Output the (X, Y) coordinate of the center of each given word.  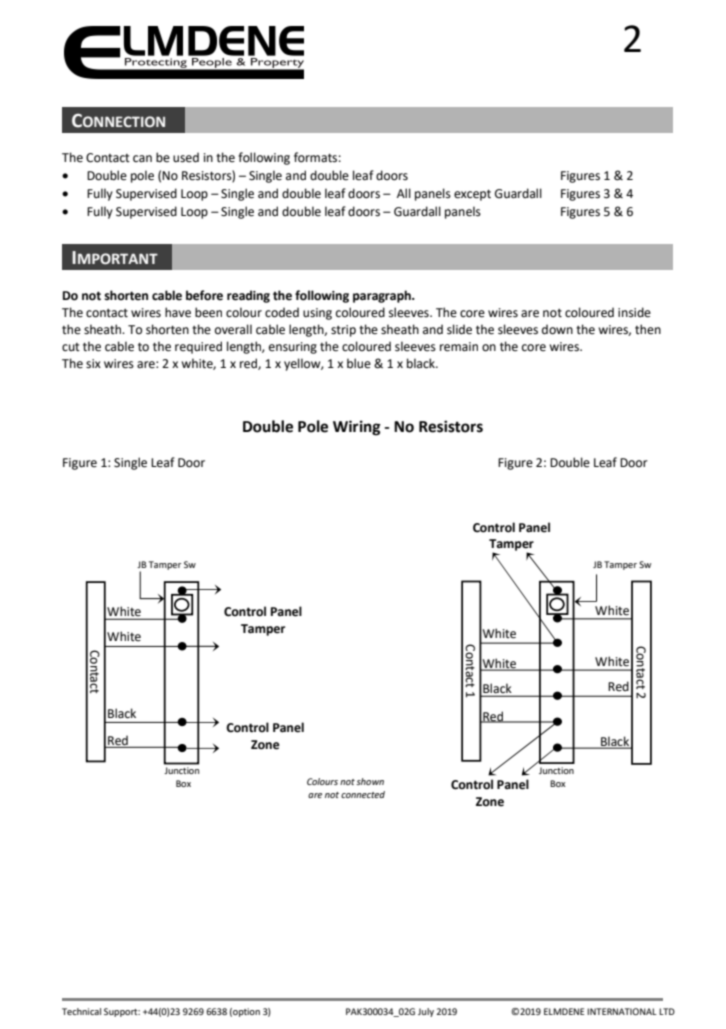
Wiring (357, 428)
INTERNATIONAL (622, 1011)
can (142, 159)
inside (634, 312)
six (93, 364)
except (472, 195)
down (557, 329)
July (426, 1012)
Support (122, 1012)
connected (363, 794)
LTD (667, 1011)
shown (370, 781)
